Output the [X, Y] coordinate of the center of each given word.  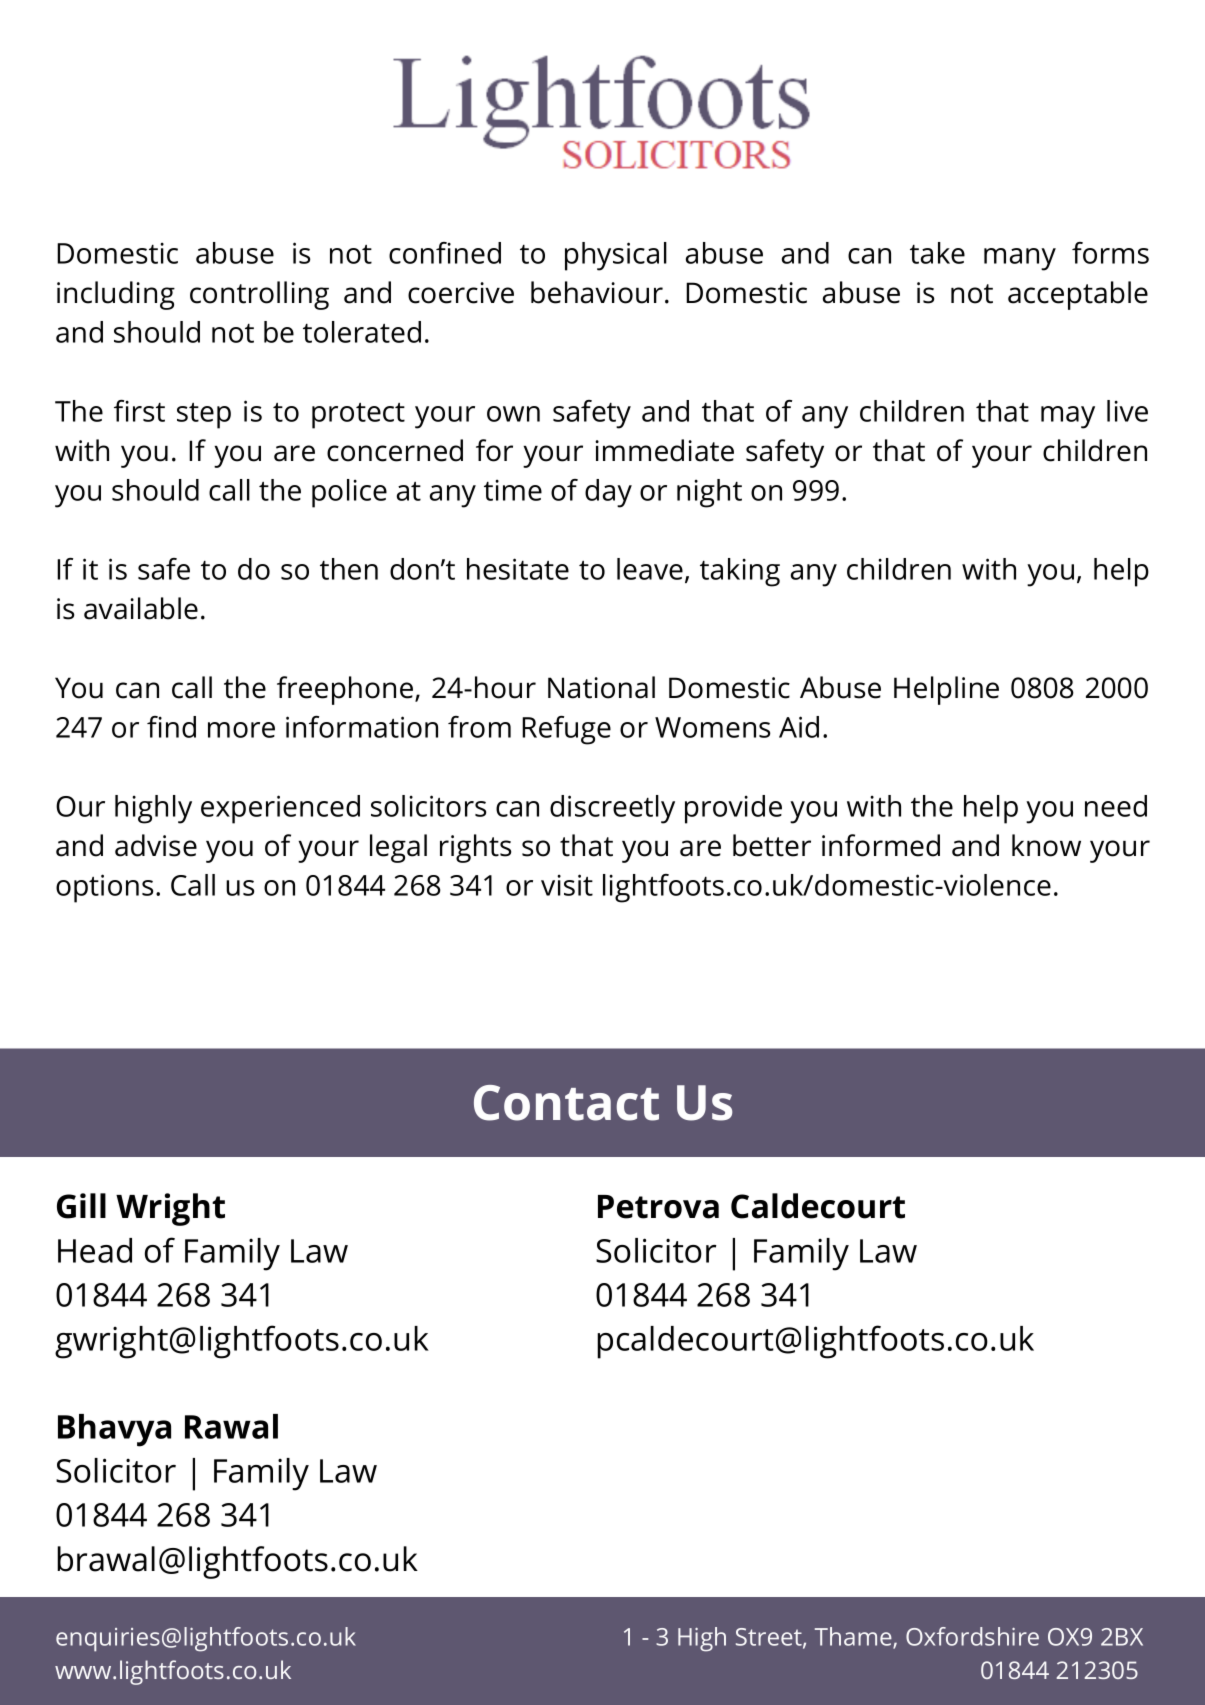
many [1020, 259]
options [105, 888]
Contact [566, 1103]
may [1068, 417]
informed [881, 845]
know [1046, 845]
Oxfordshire [972, 1636]
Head [95, 1250]
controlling [259, 295]
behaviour [597, 292]
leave [650, 569]
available [141, 608]
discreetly [612, 809]
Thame [854, 1637]
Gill [81, 1206]
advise [156, 845]
